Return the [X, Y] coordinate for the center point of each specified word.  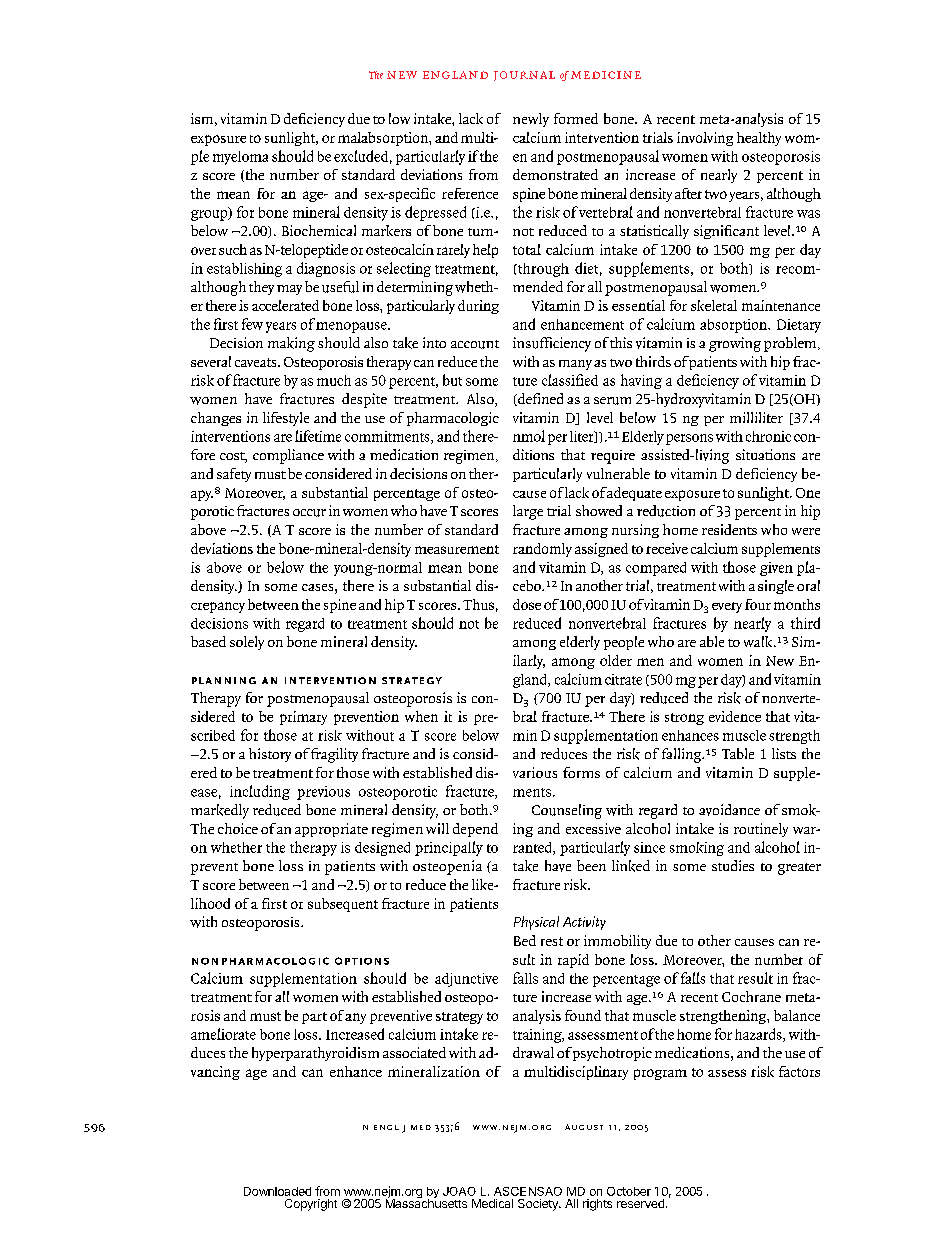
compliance [288, 456]
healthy [759, 139]
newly [531, 120]
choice [238, 828]
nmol [529, 436]
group [210, 214]
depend [475, 830]
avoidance [729, 810]
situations [765, 454]
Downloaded [277, 1191]
